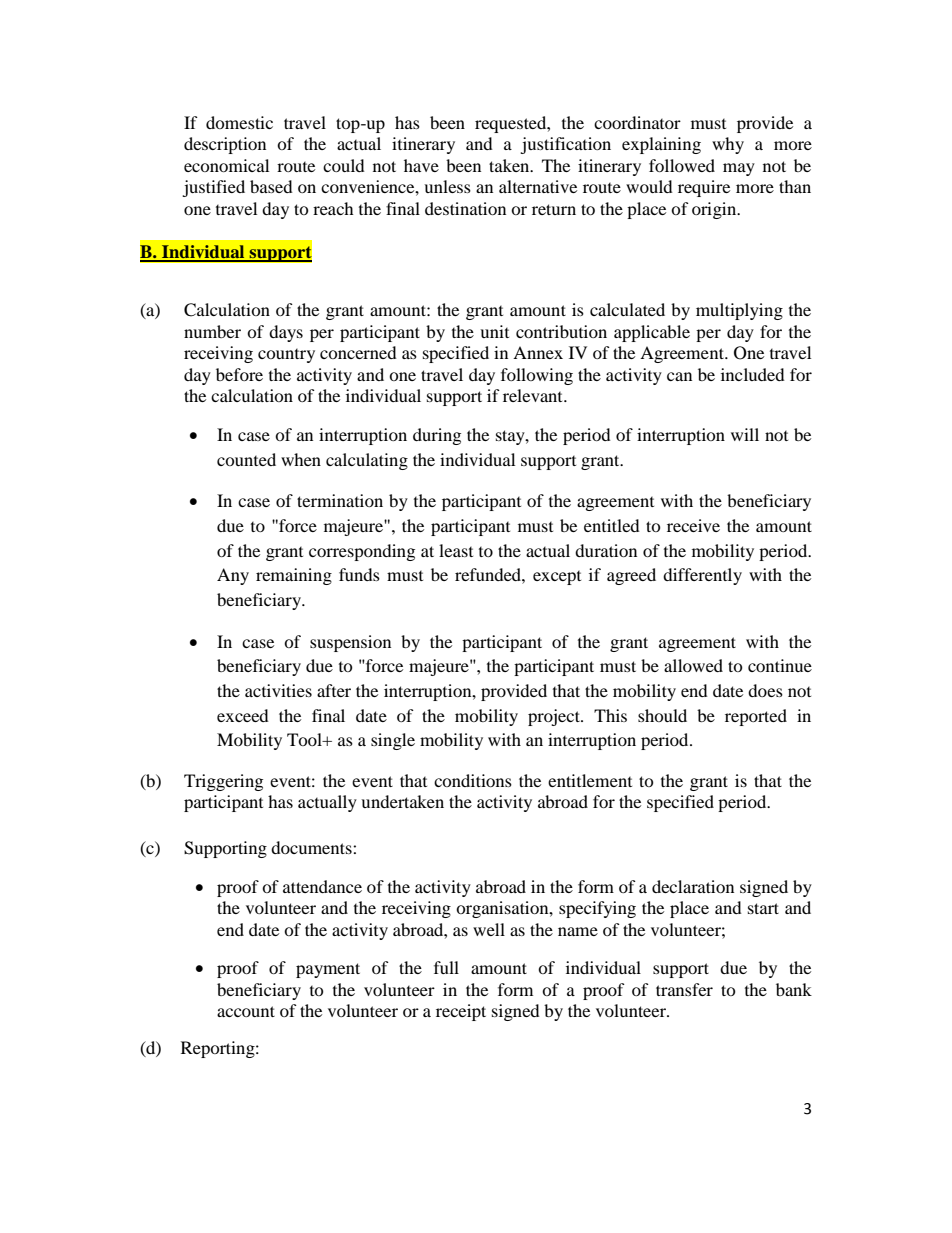 This screenshot has height=1233, width=952. Describe the element at coordinates (702, 576) in the screenshot. I see `differently` at that location.
